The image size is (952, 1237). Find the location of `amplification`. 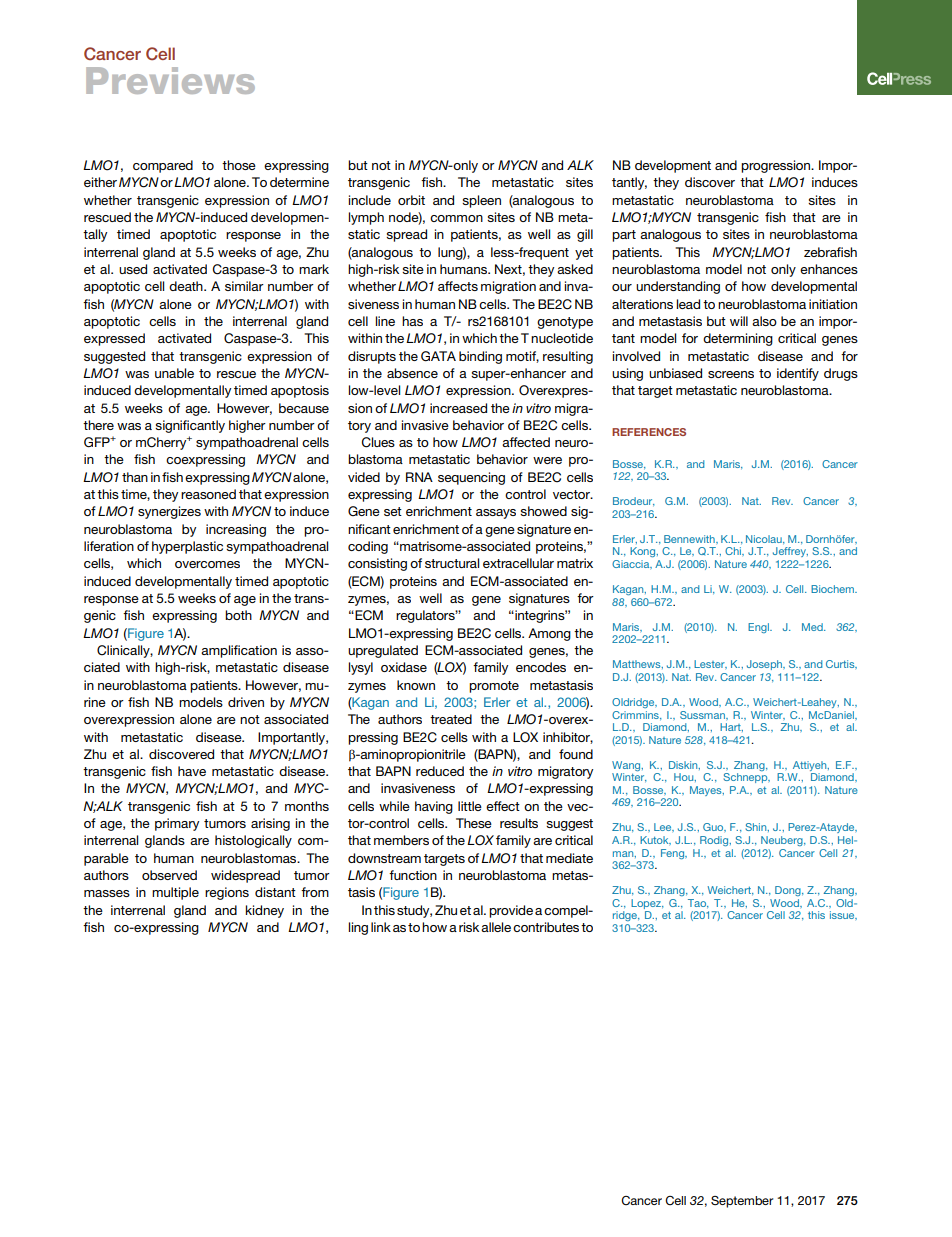

amplification is located at coordinates (239, 651).
